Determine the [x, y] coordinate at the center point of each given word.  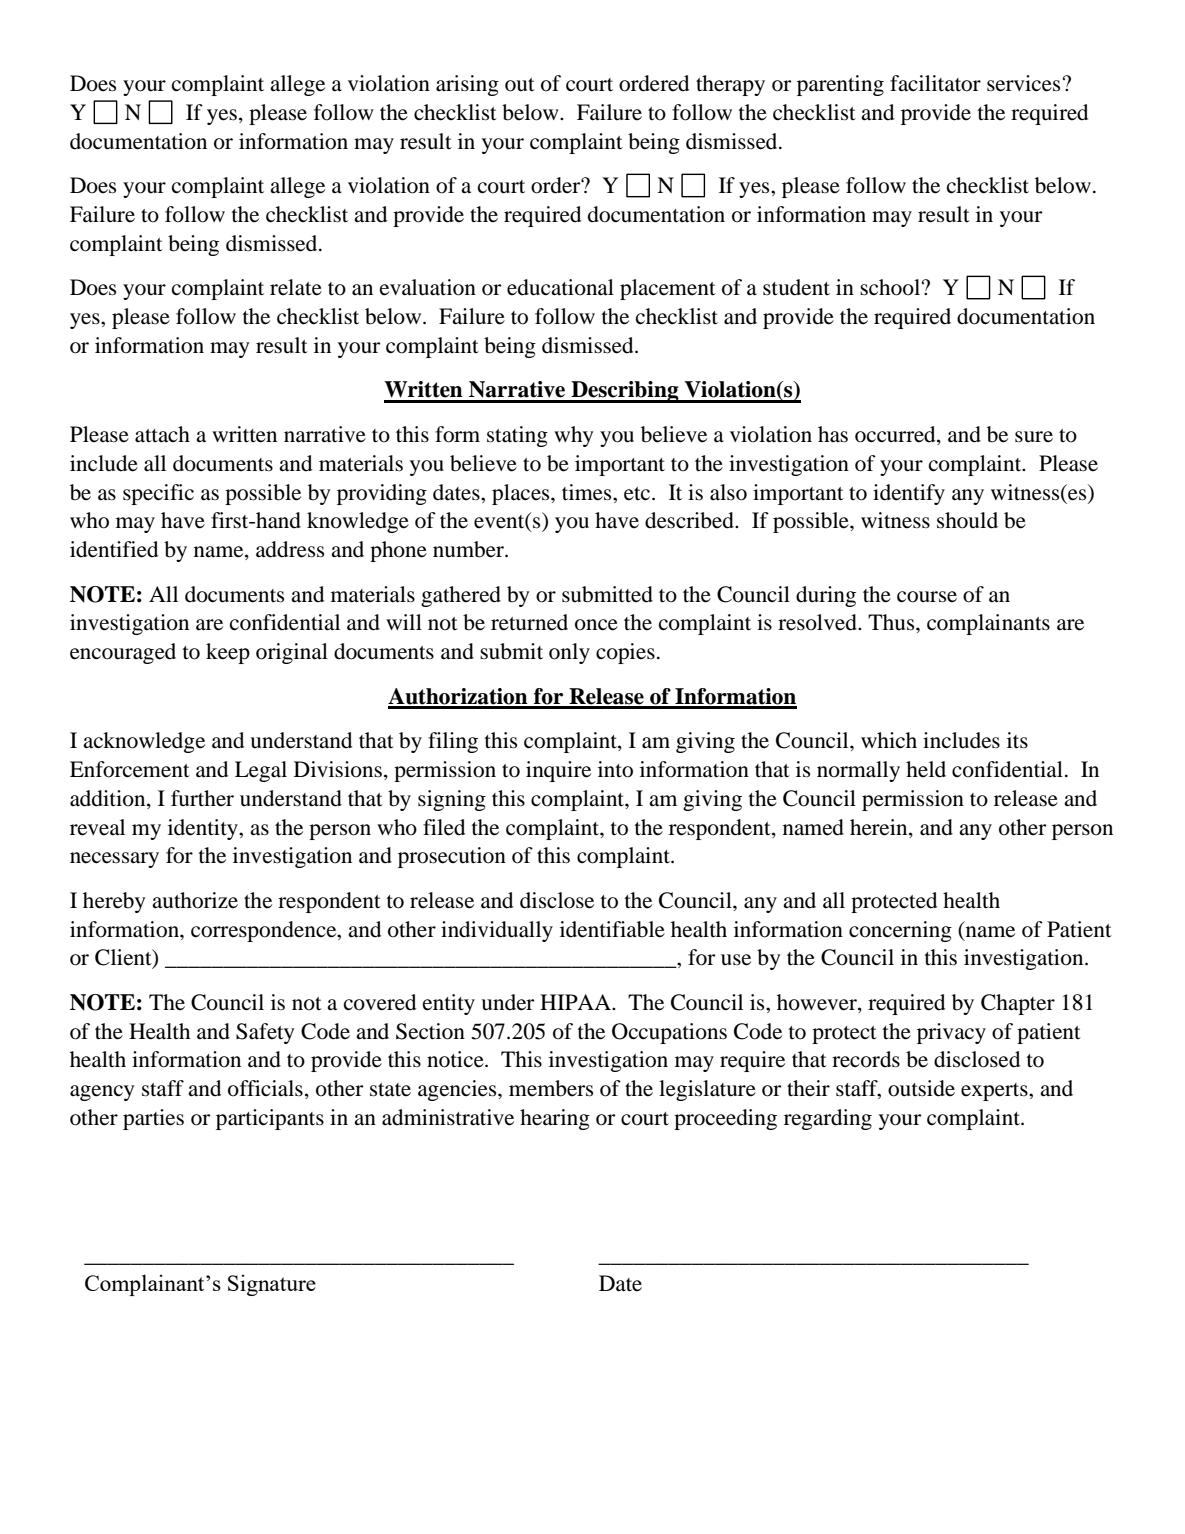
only [569, 653]
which [889, 740]
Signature [272, 1285]
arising [467, 85]
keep [228, 653]
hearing [555, 1119]
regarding [828, 1119]
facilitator [935, 83]
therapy [730, 85]
